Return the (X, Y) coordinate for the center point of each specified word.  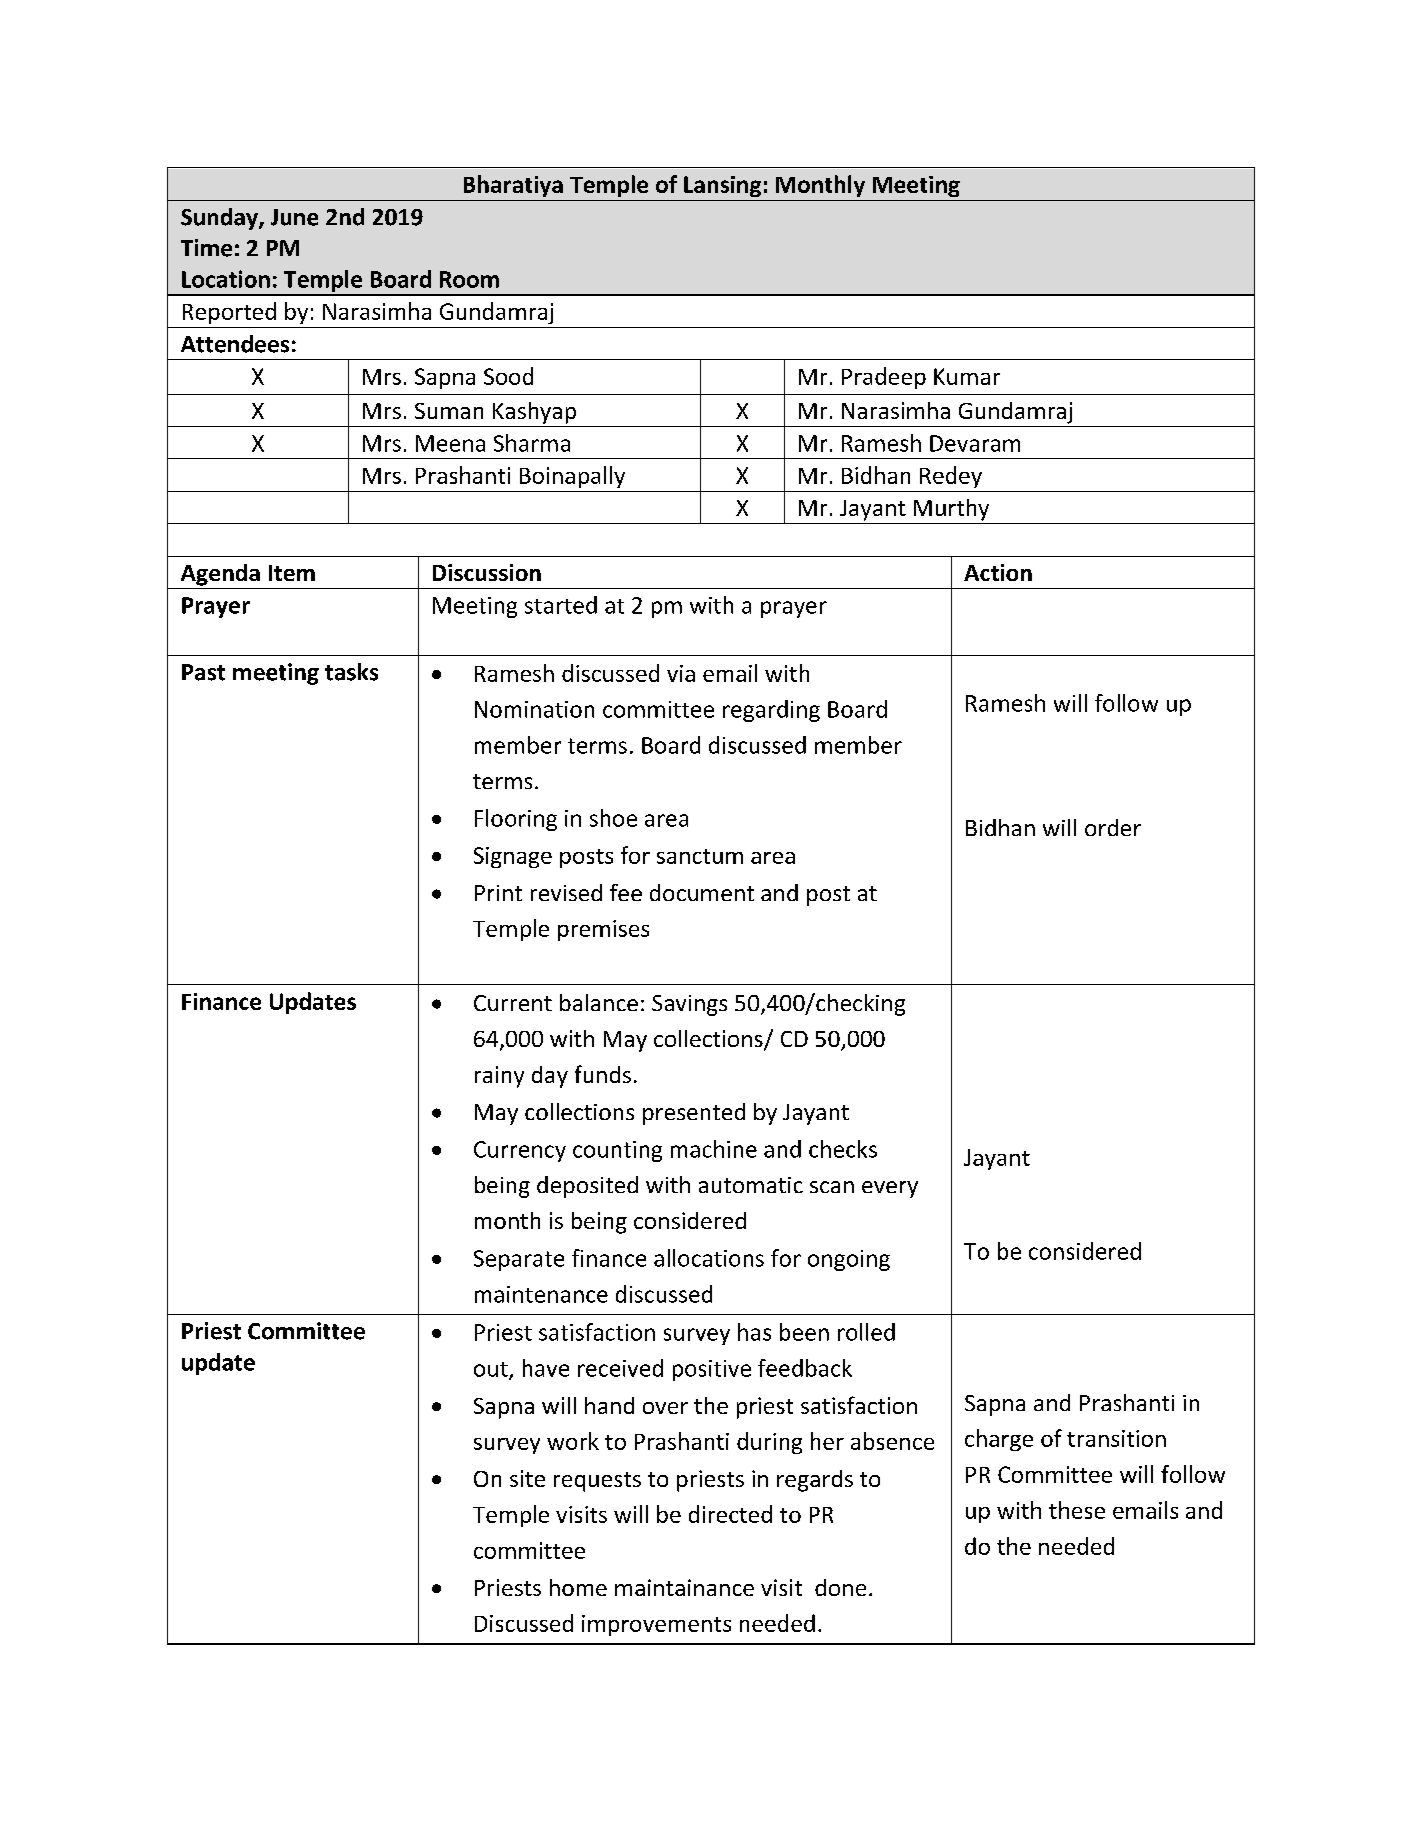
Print (498, 893)
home (578, 1587)
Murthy (951, 510)
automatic (751, 1185)
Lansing (722, 186)
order (1113, 827)
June (294, 217)
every (890, 1189)
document (702, 892)
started (561, 605)
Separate (519, 1260)
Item (292, 573)
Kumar (967, 376)
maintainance (684, 1587)
